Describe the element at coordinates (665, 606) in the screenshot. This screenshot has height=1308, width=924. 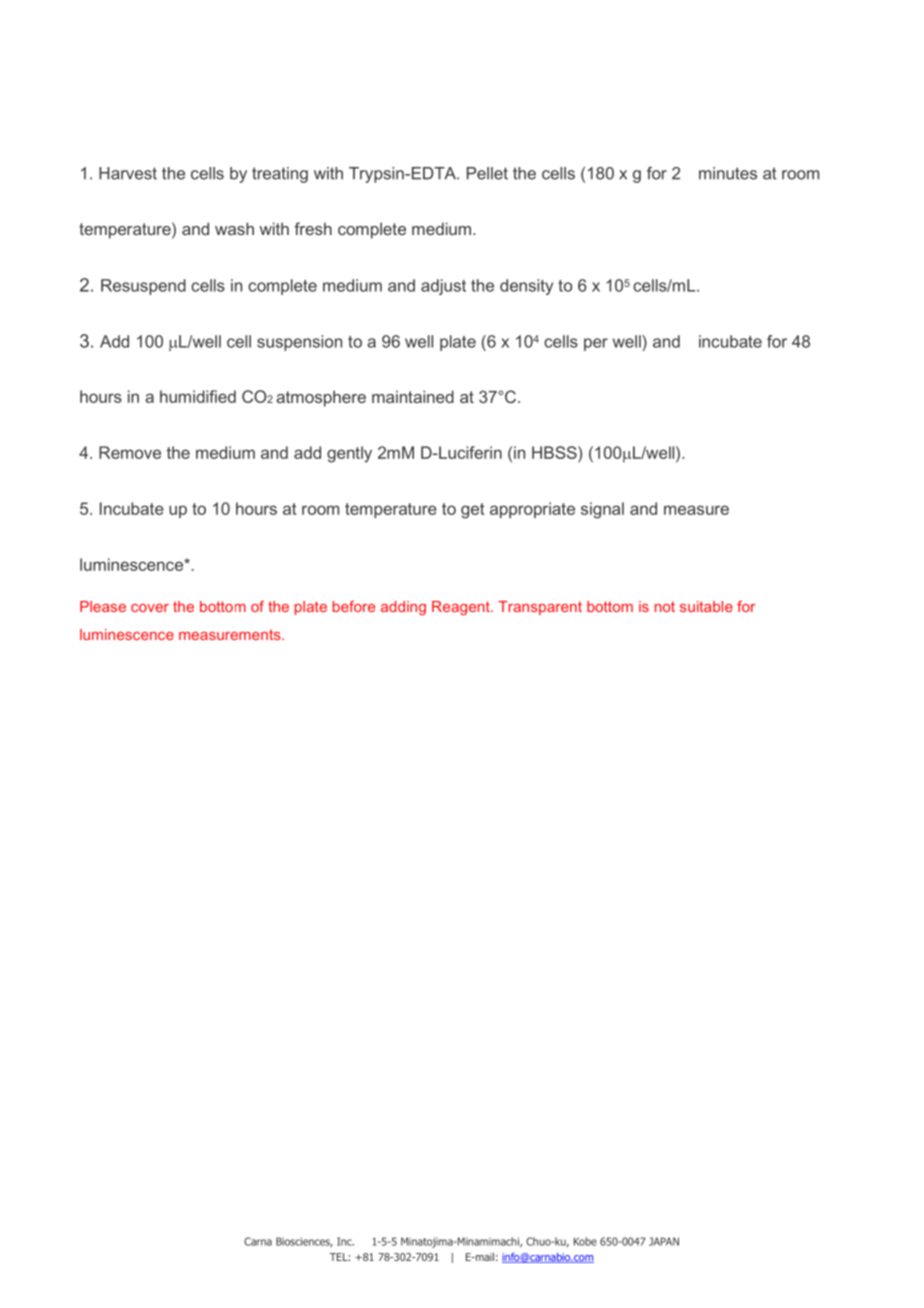
I see `not` at that location.
